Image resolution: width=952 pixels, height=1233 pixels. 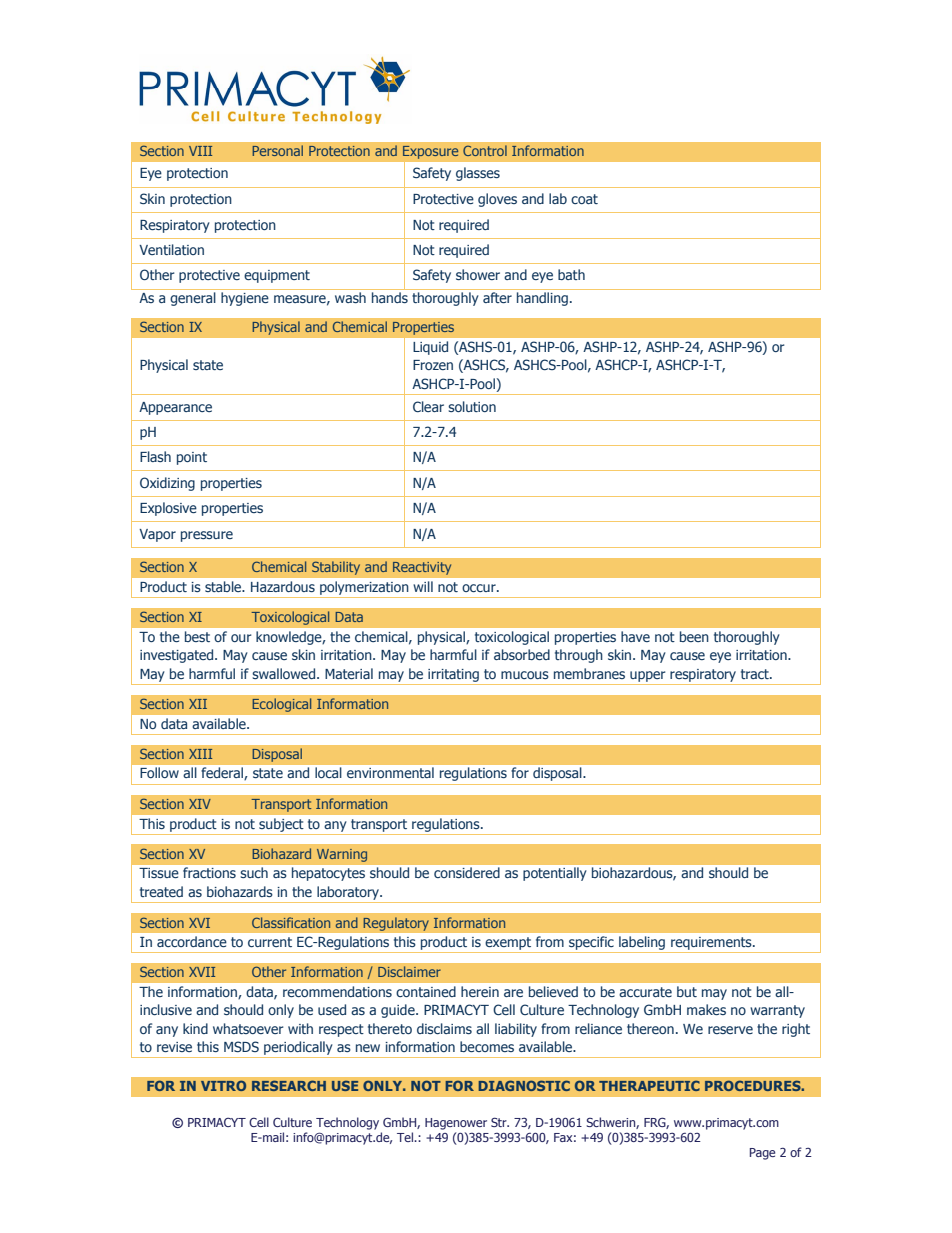 I want to click on VITRO, so click(x=223, y=1085).
